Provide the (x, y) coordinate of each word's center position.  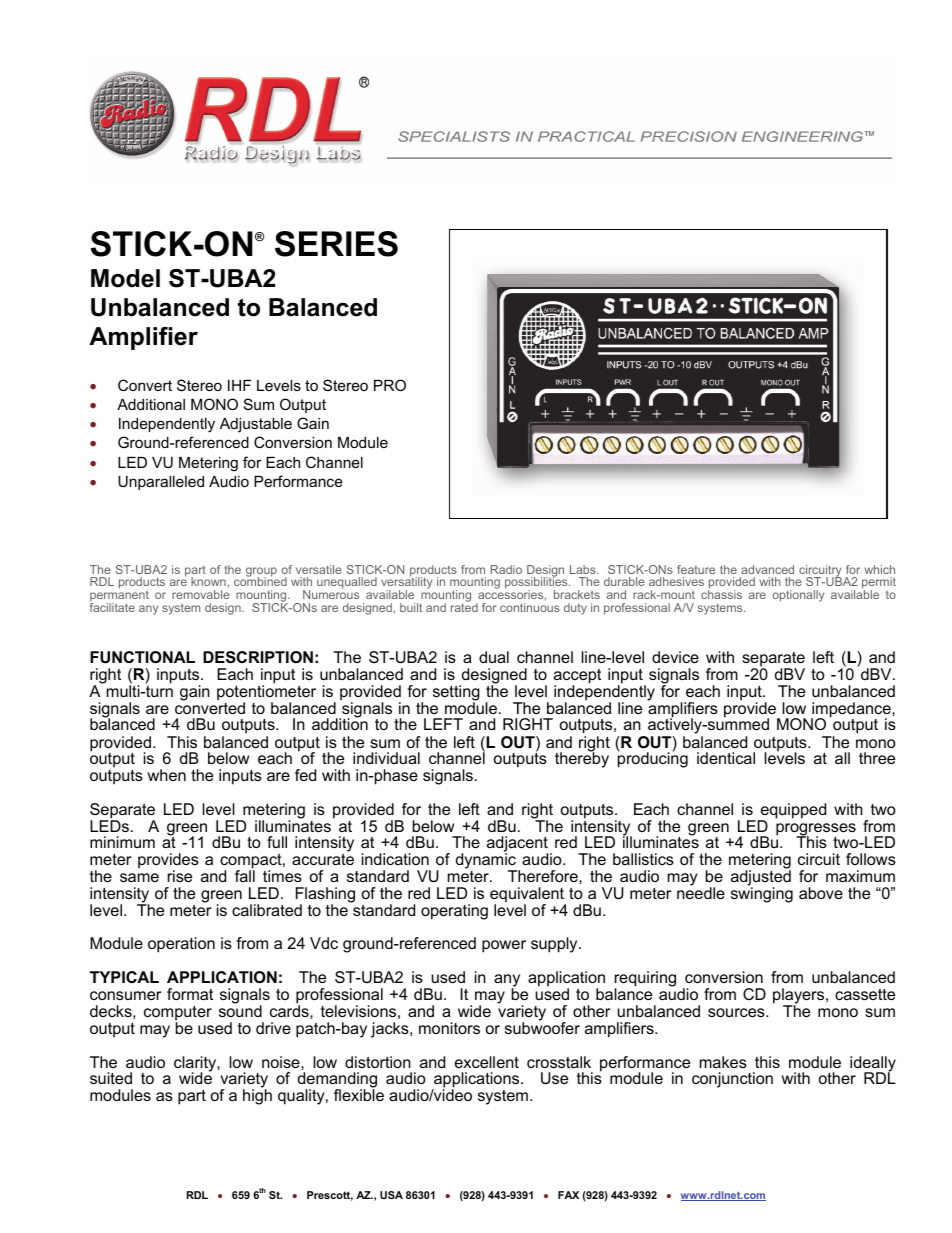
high (257, 1097)
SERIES (336, 244)
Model (125, 278)
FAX (568, 1195)
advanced (767, 569)
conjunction (732, 1080)
